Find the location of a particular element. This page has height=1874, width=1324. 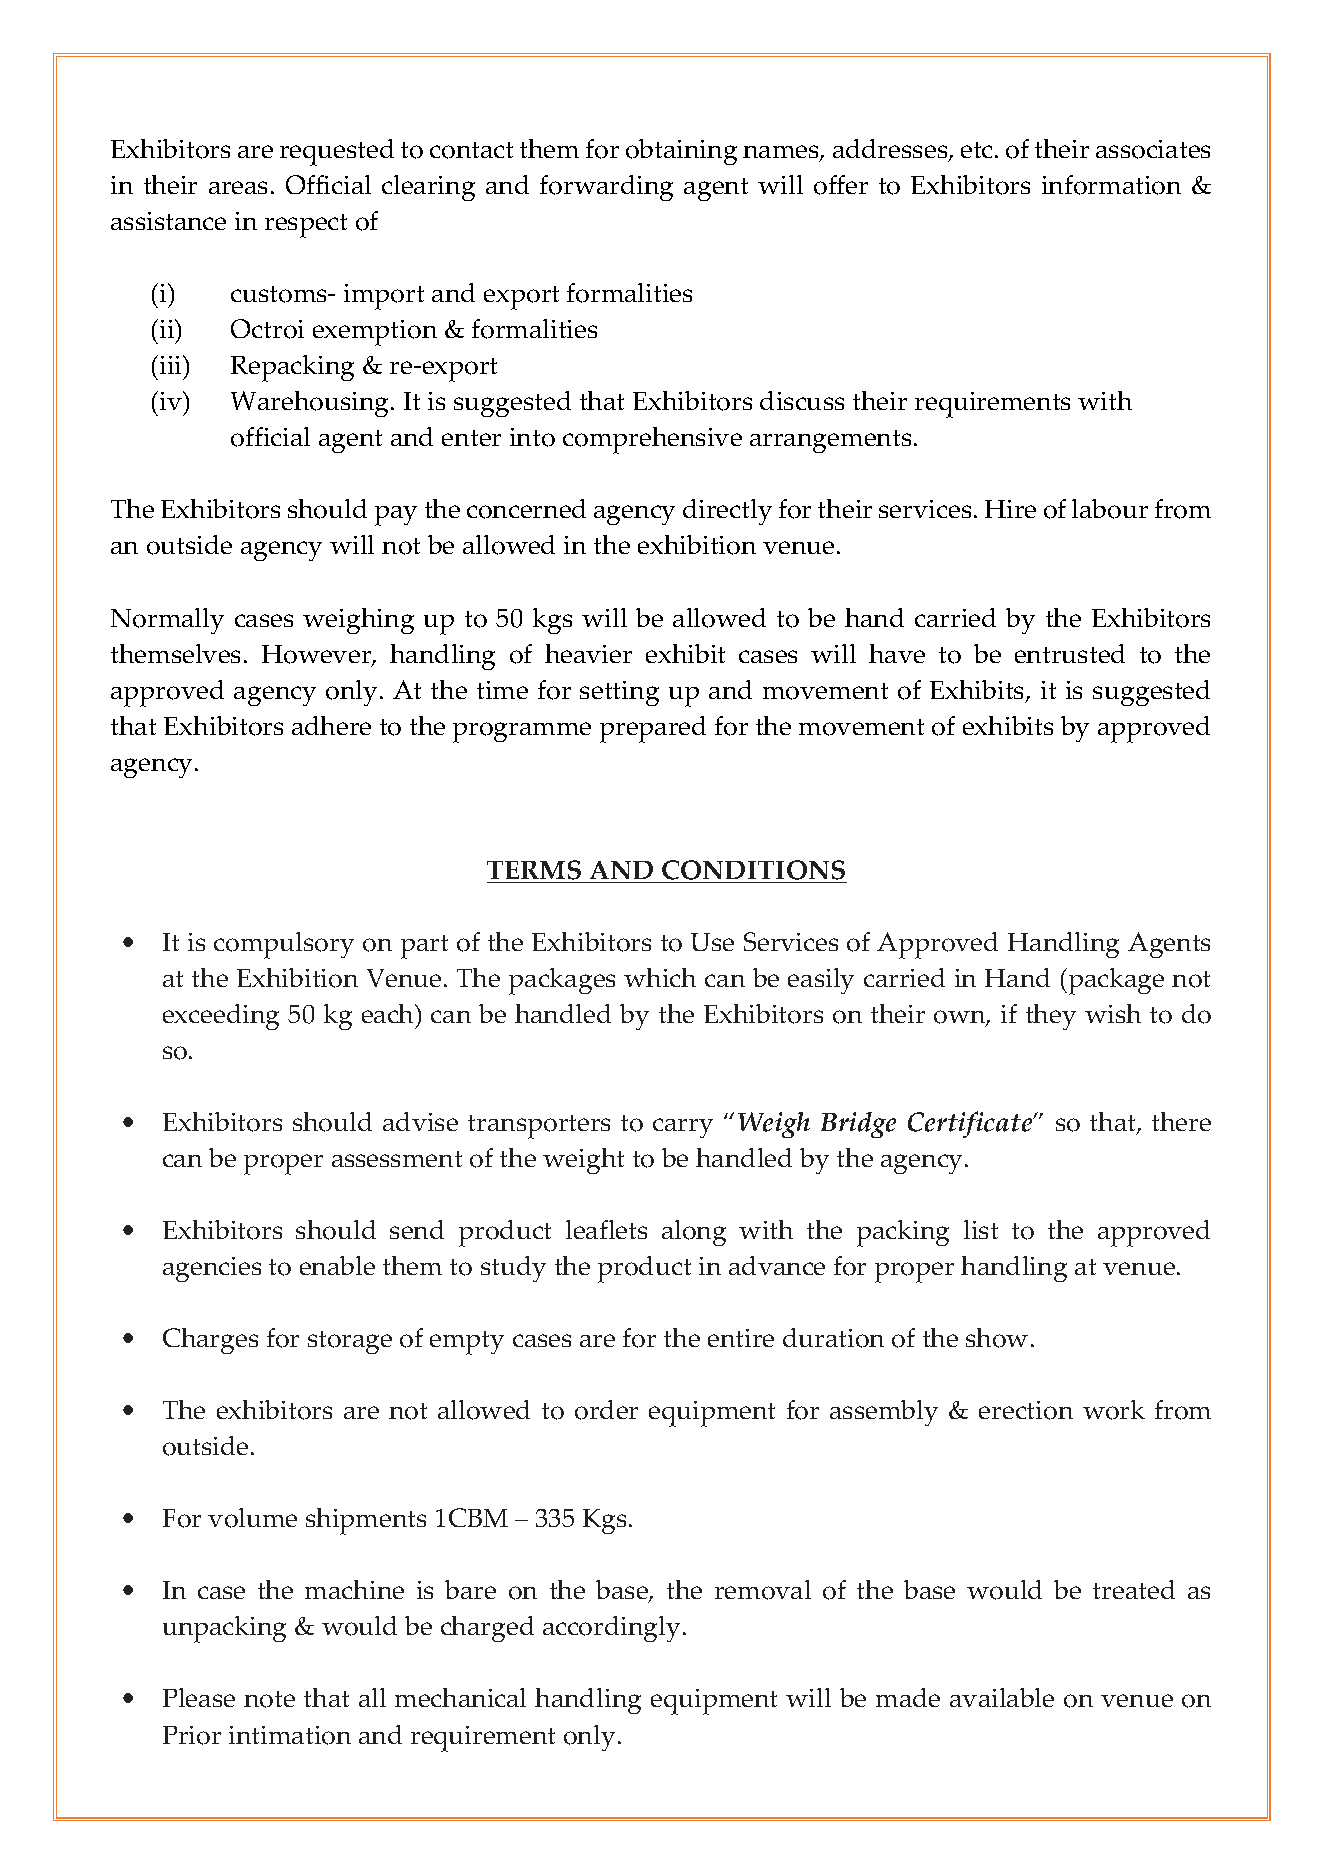

they is located at coordinates (1051, 1017).
